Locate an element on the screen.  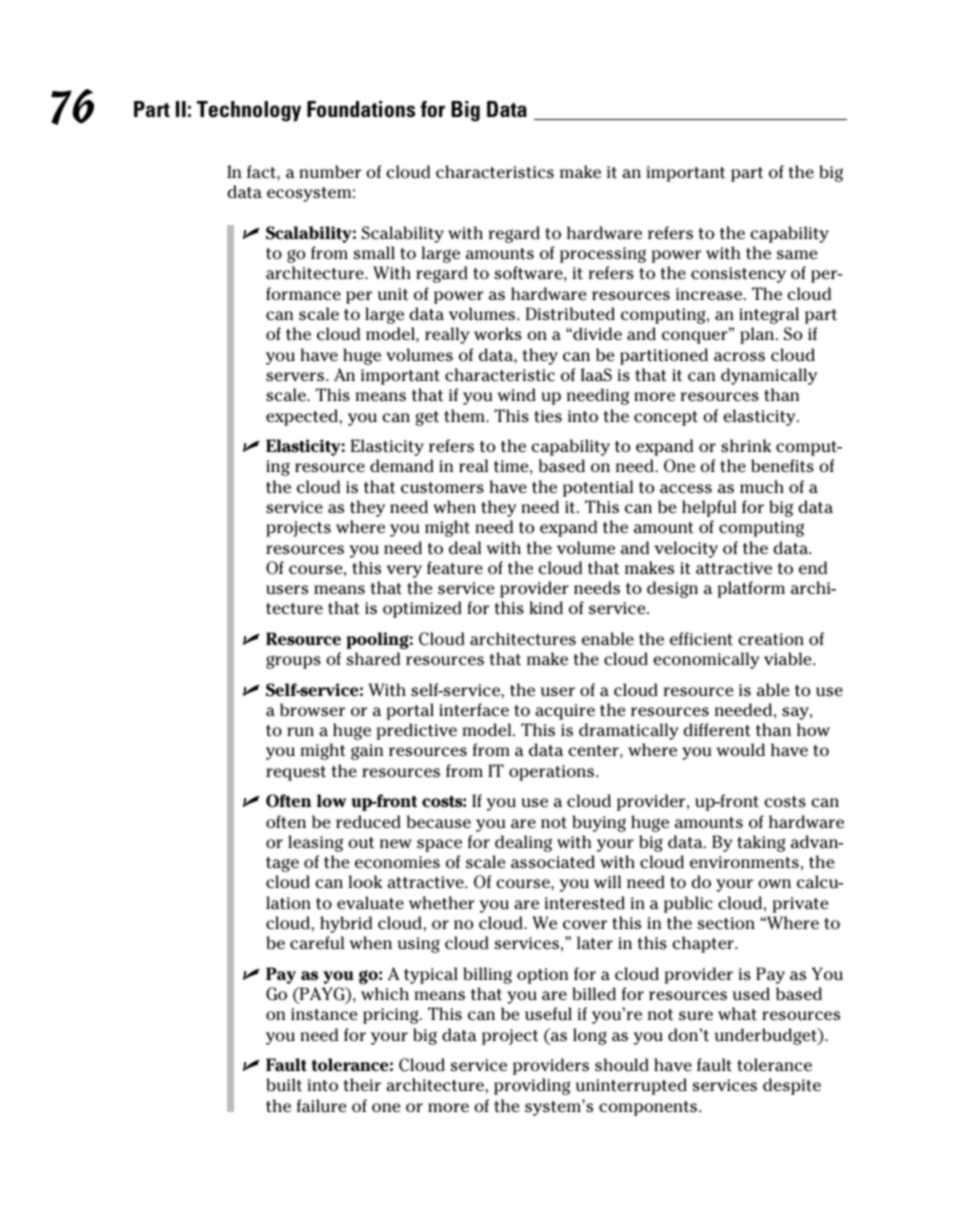
processing is located at coordinates (603, 255).
